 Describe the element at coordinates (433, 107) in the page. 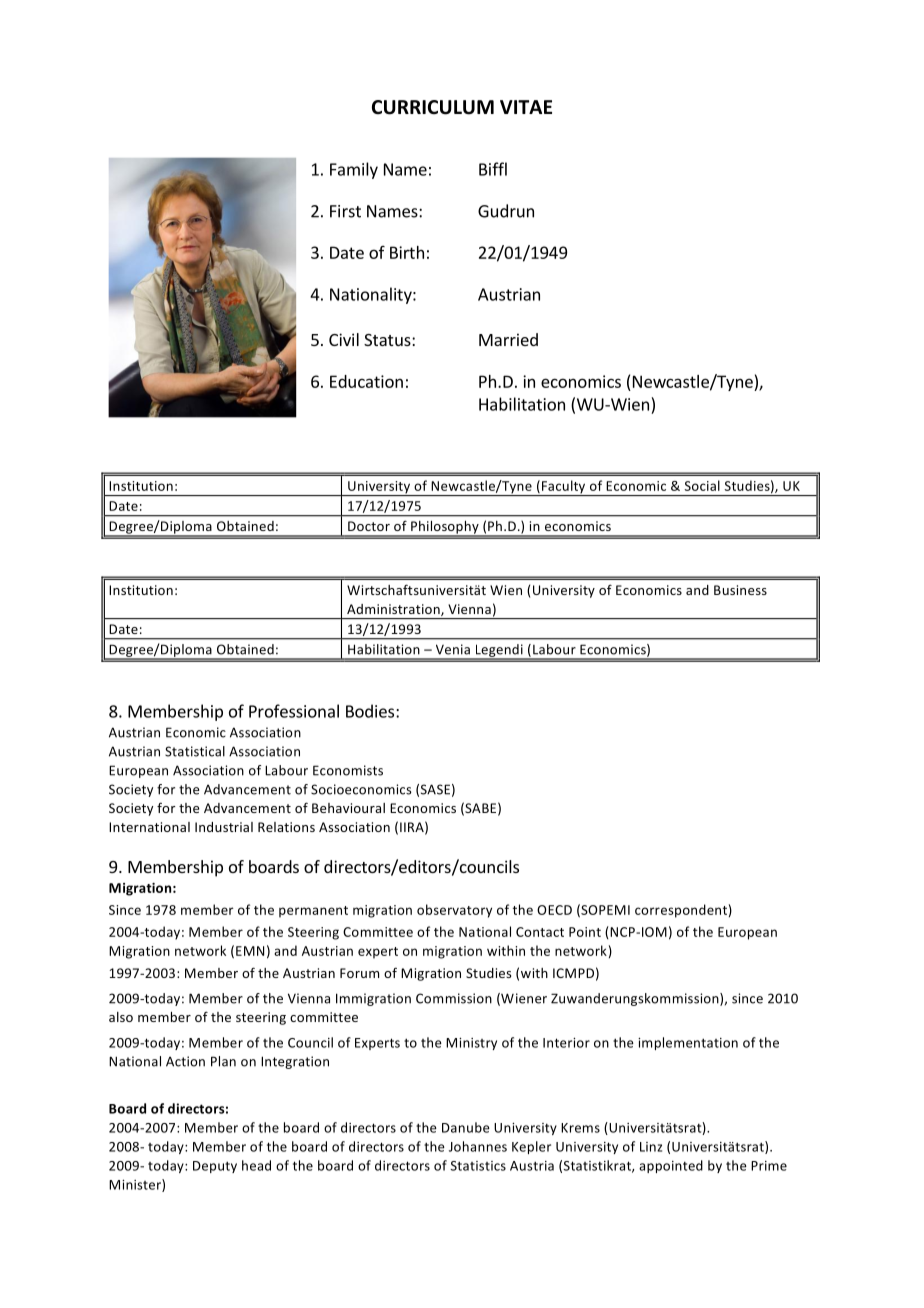

I see `CURRICULUM` at that location.
